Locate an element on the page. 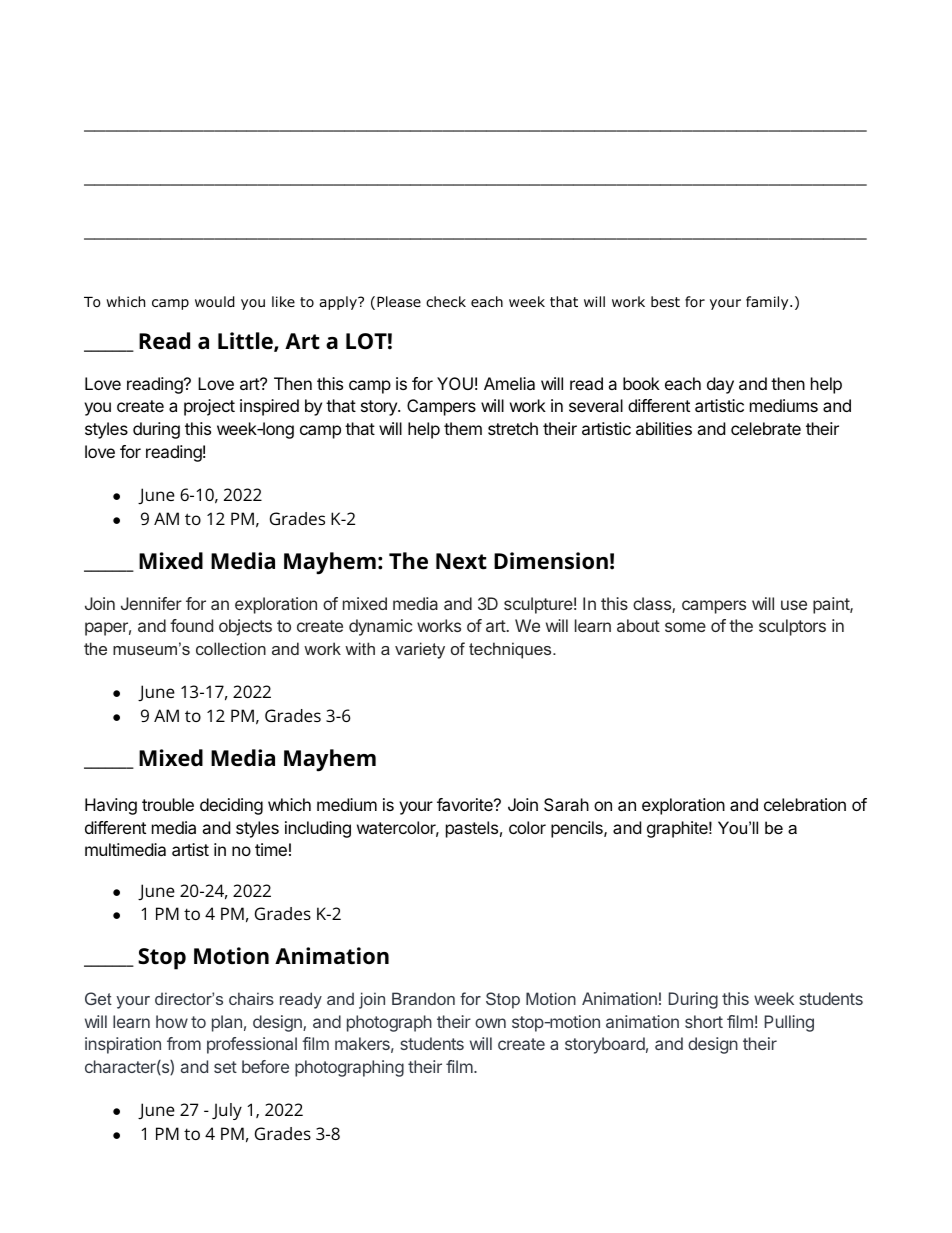 This image has height=1233, width=952. check is located at coordinates (446, 301).
